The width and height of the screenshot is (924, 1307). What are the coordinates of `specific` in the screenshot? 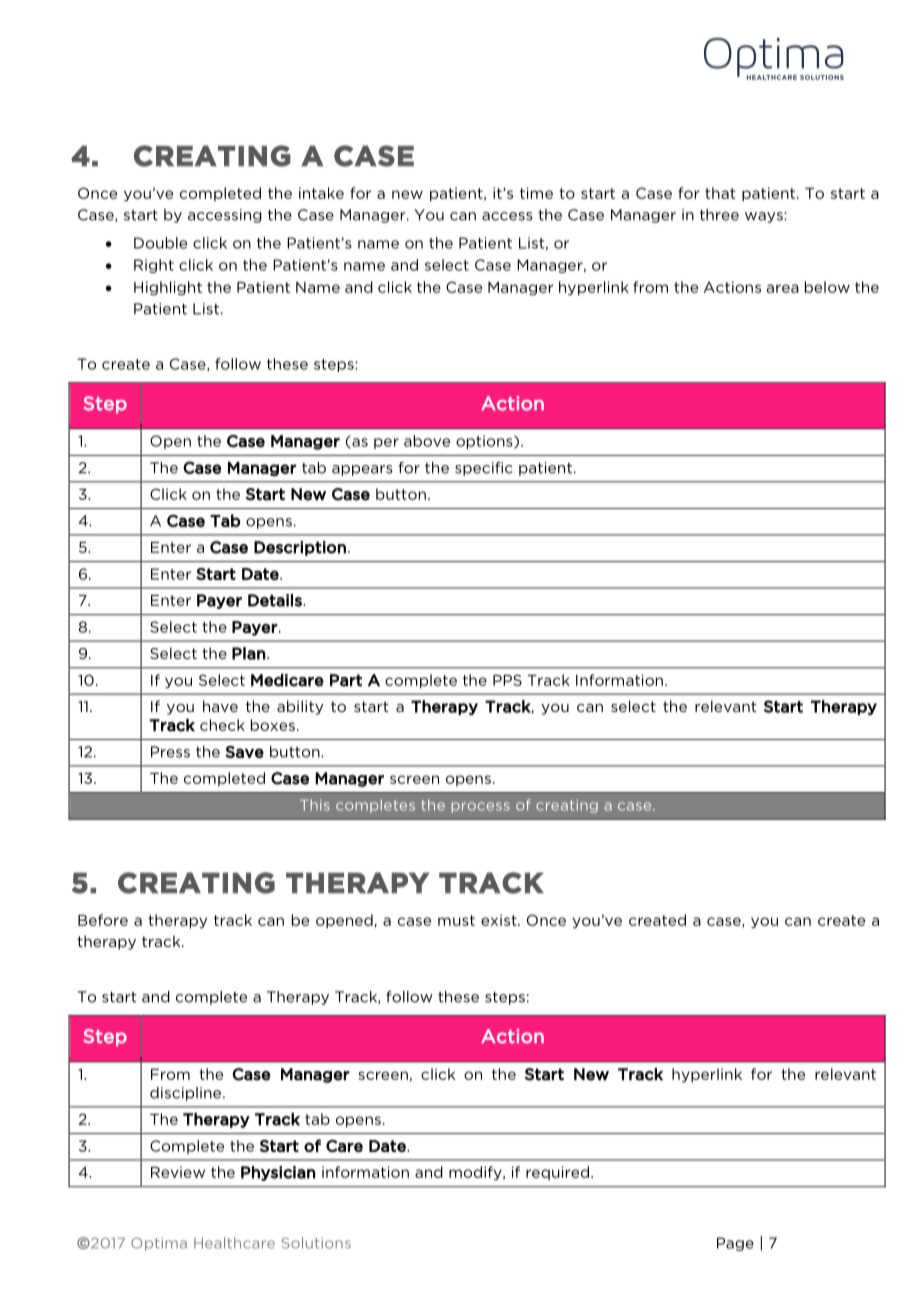 It's located at (483, 469).
